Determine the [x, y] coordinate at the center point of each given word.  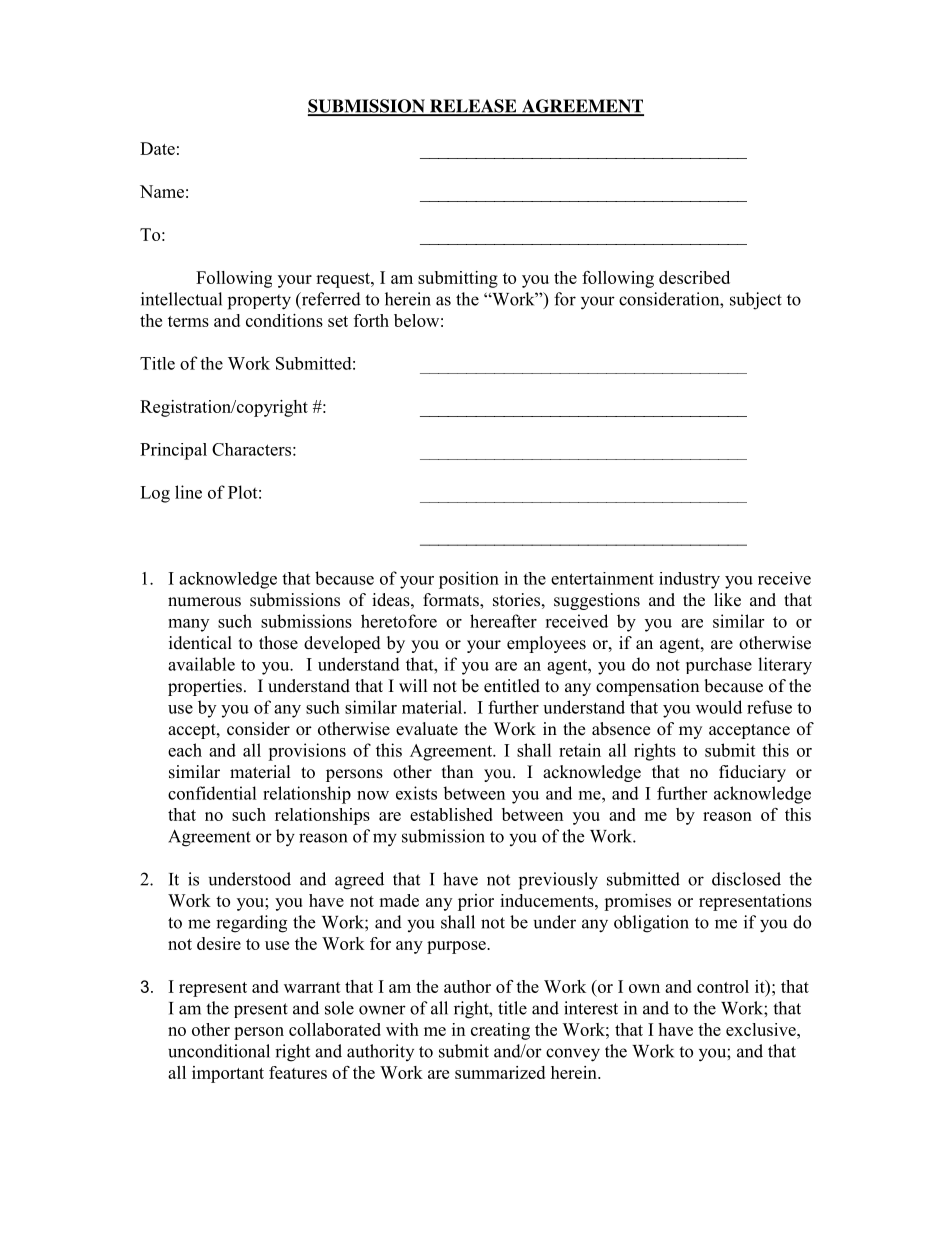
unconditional [219, 1051]
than [457, 771]
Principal [173, 451]
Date [157, 148]
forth [371, 320]
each [185, 750]
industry [689, 580]
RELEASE [473, 107]
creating [500, 1031]
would [719, 707]
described [694, 277]
